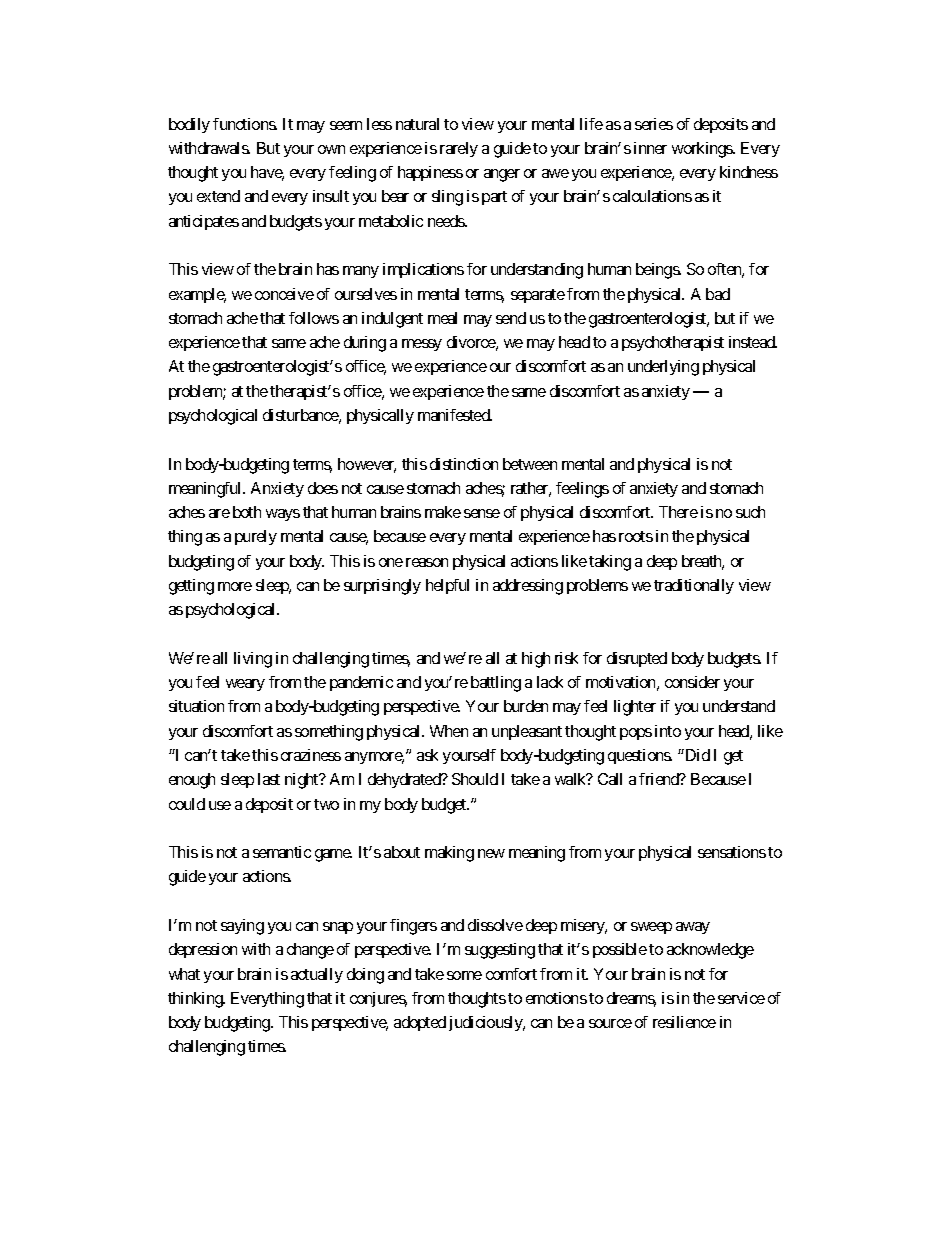 The width and height of the image is (952, 1233). What do you see at coordinates (447, 586) in the image?
I see `helpful` at bounding box center [447, 586].
